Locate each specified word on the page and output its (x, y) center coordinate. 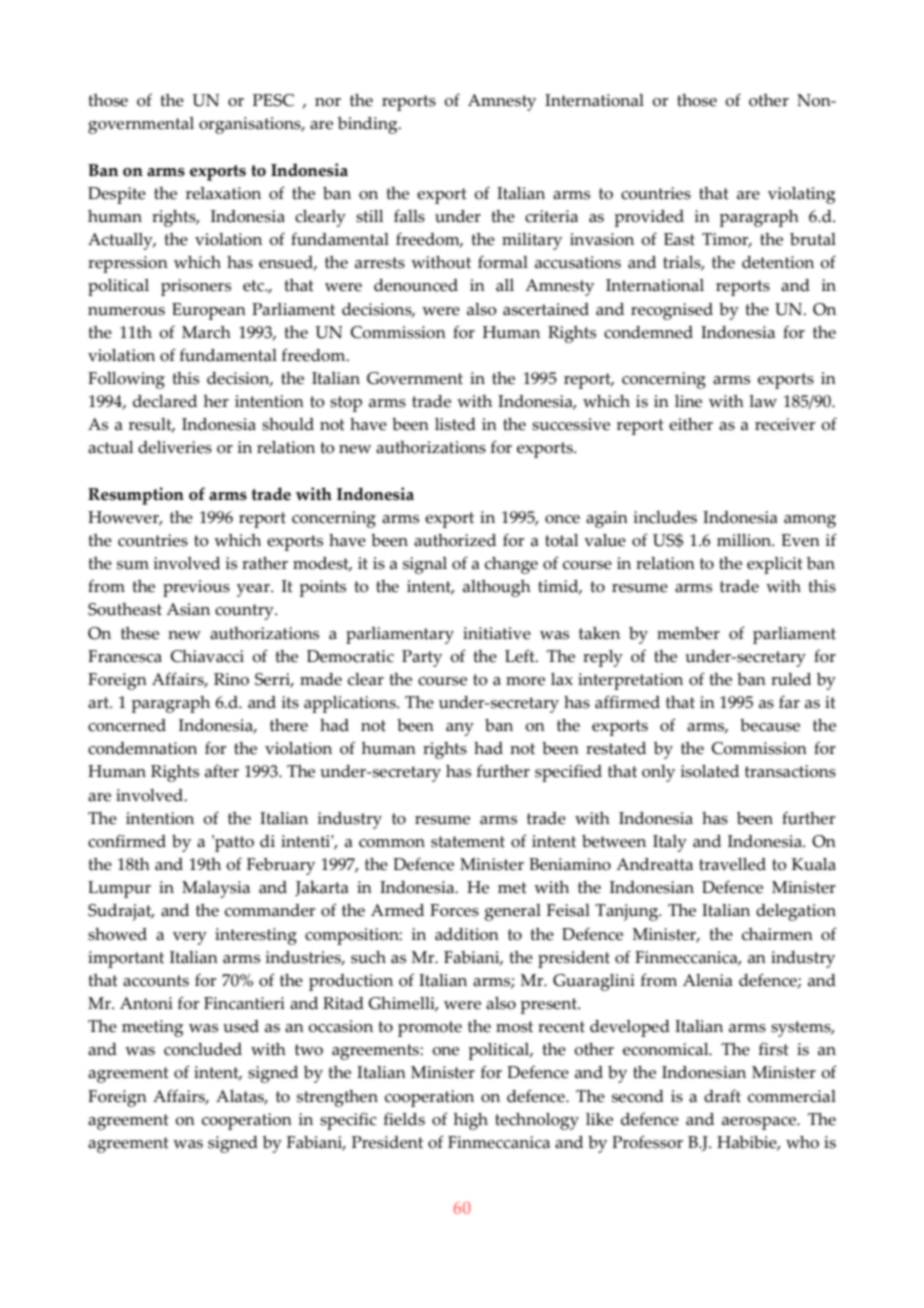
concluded (203, 1049)
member (688, 633)
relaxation (223, 193)
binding (369, 125)
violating (801, 195)
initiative (497, 633)
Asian (188, 609)
